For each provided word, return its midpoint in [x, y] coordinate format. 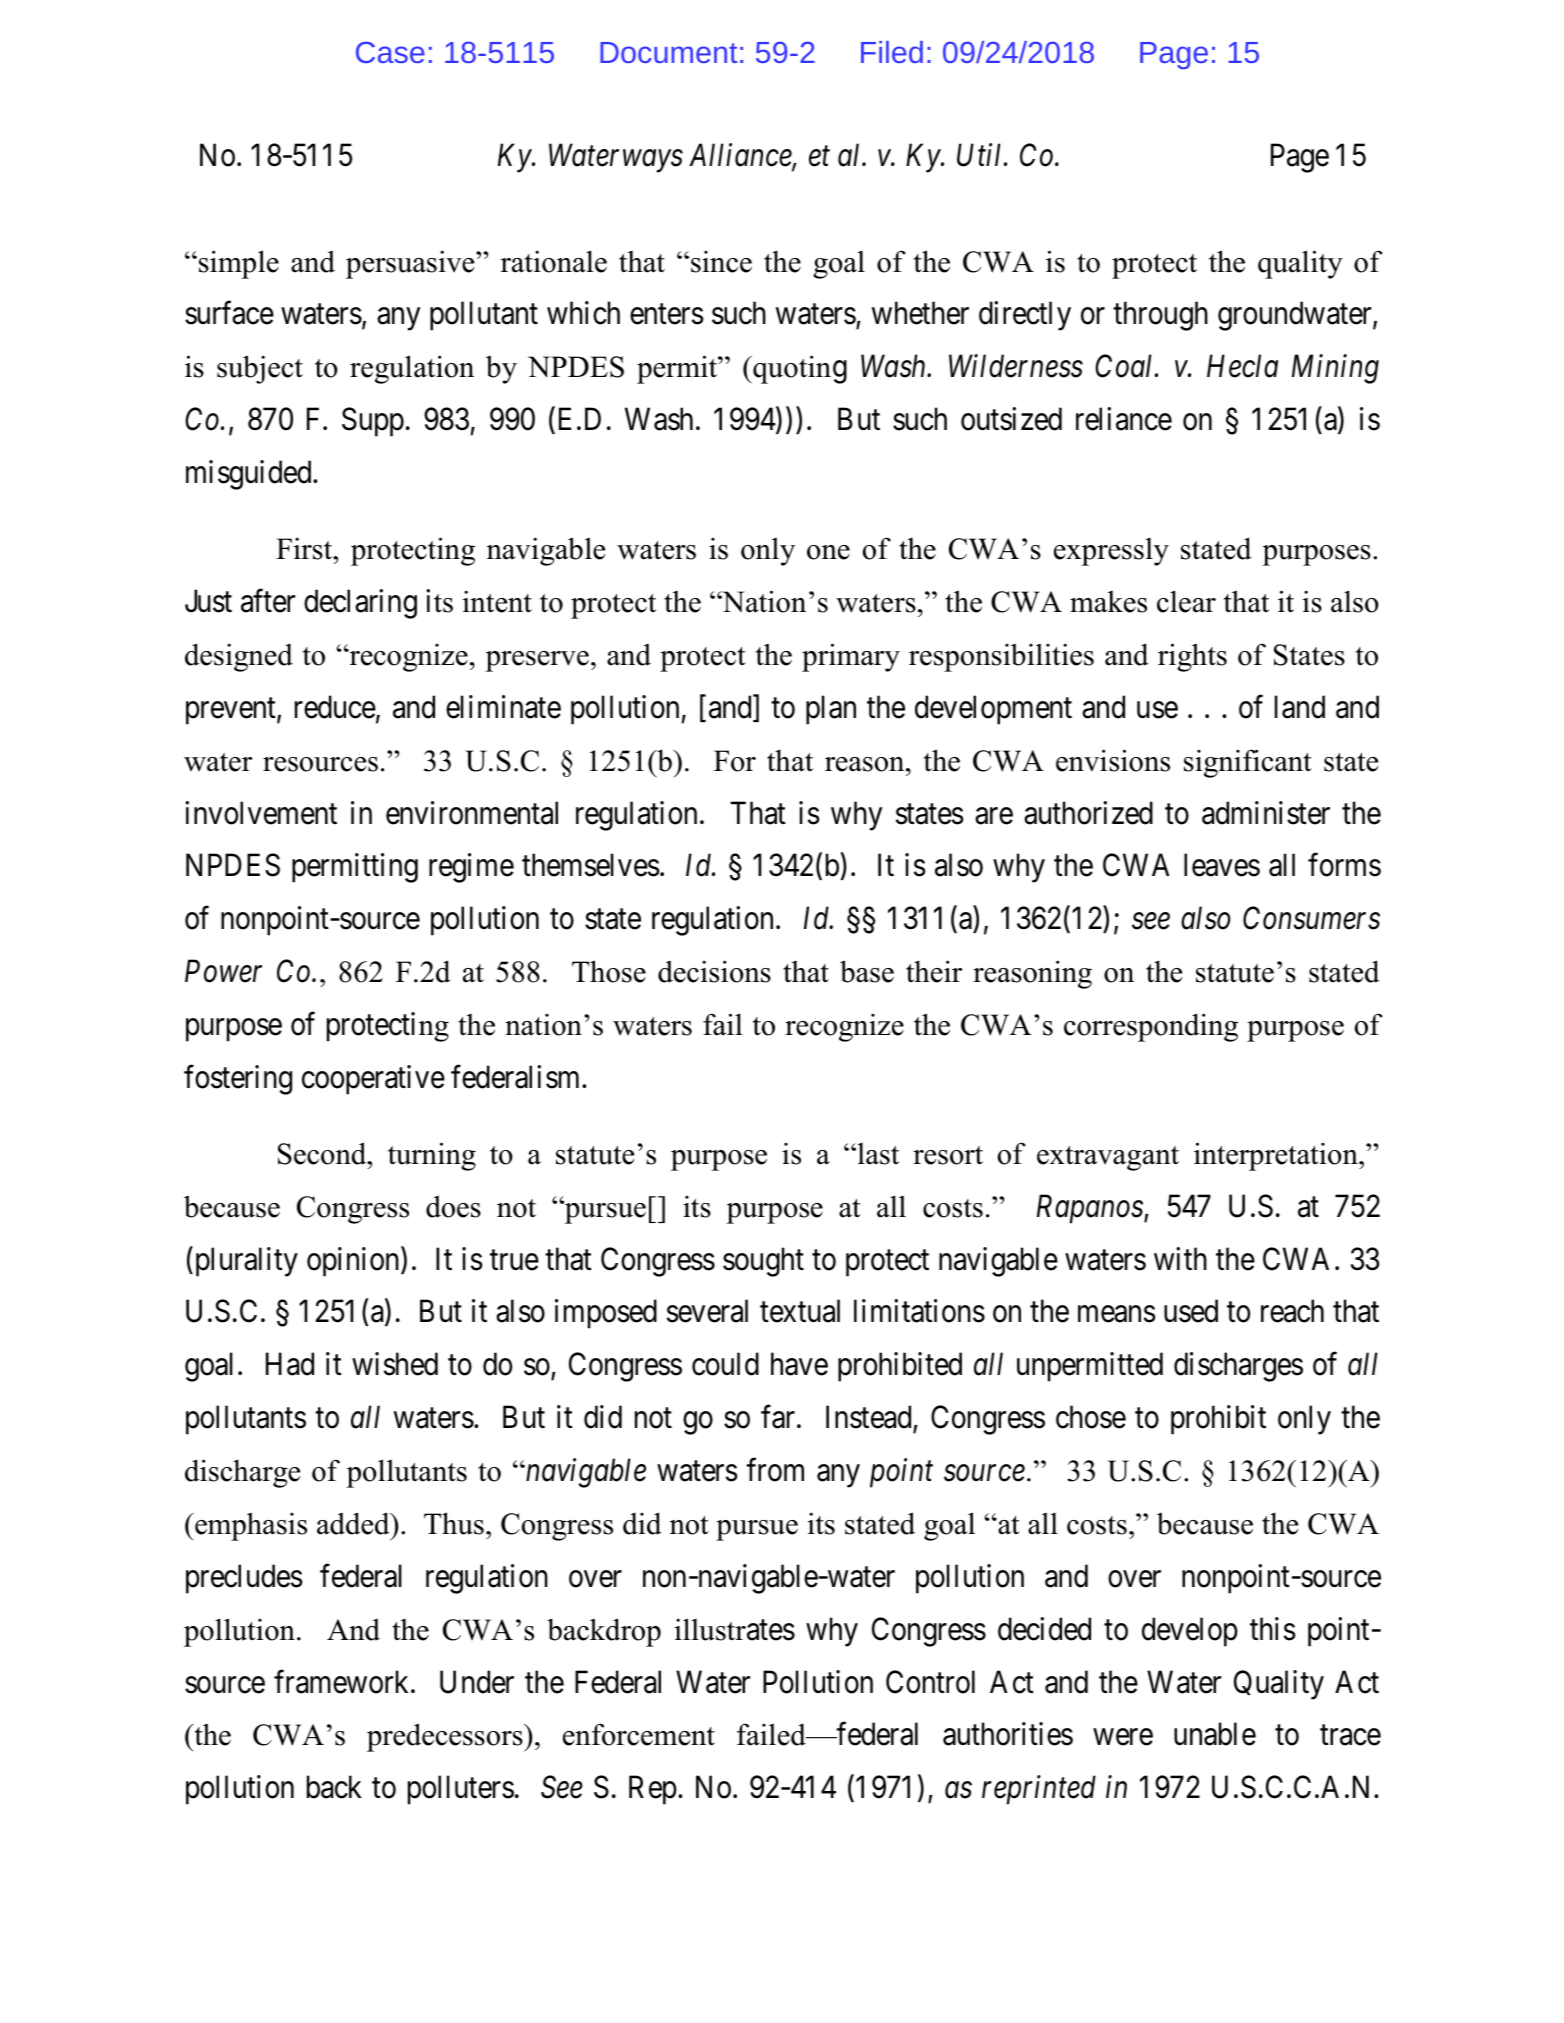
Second [323, 1153]
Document [668, 52]
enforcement [639, 1734]
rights [1192, 657]
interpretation [1277, 1156]
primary [851, 657]
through [1160, 316]
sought [763, 1262]
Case [390, 52]
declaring [360, 604]
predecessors [446, 1737]
